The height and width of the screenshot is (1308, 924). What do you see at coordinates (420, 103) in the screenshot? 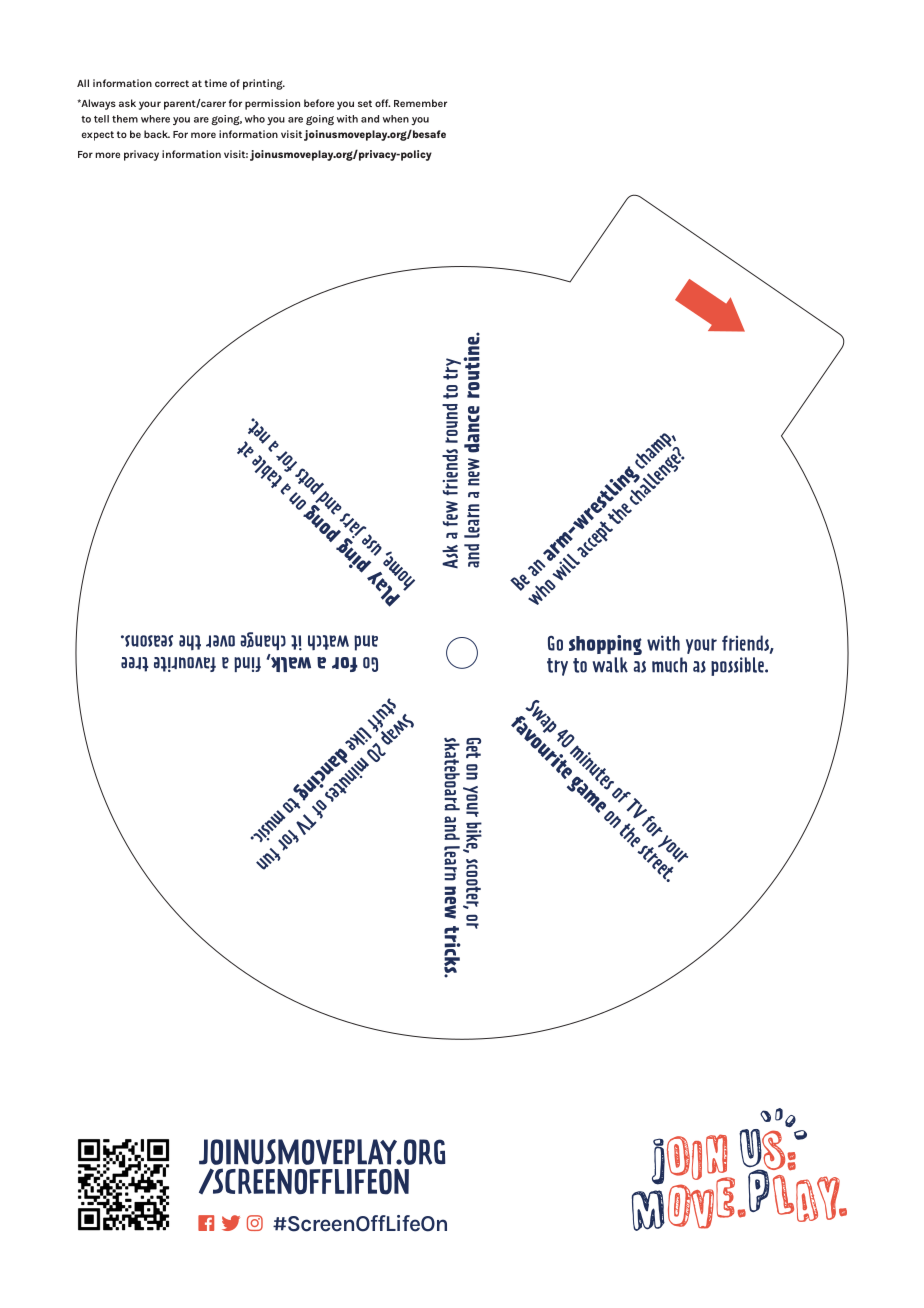
I see `Remember` at bounding box center [420, 103].
